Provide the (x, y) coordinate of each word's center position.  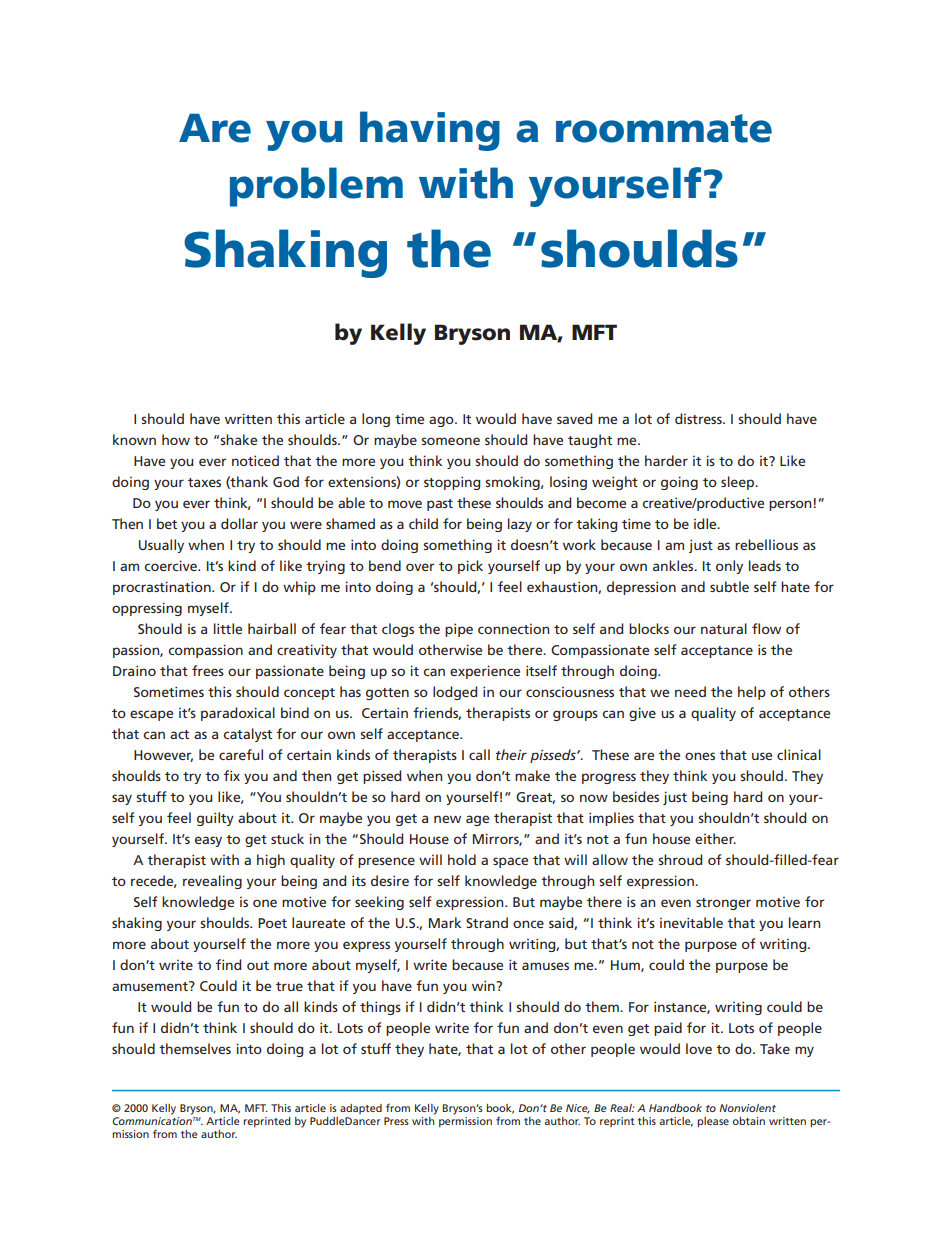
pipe (459, 630)
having (430, 131)
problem (316, 187)
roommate (664, 128)
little (228, 628)
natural (724, 628)
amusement (151, 986)
